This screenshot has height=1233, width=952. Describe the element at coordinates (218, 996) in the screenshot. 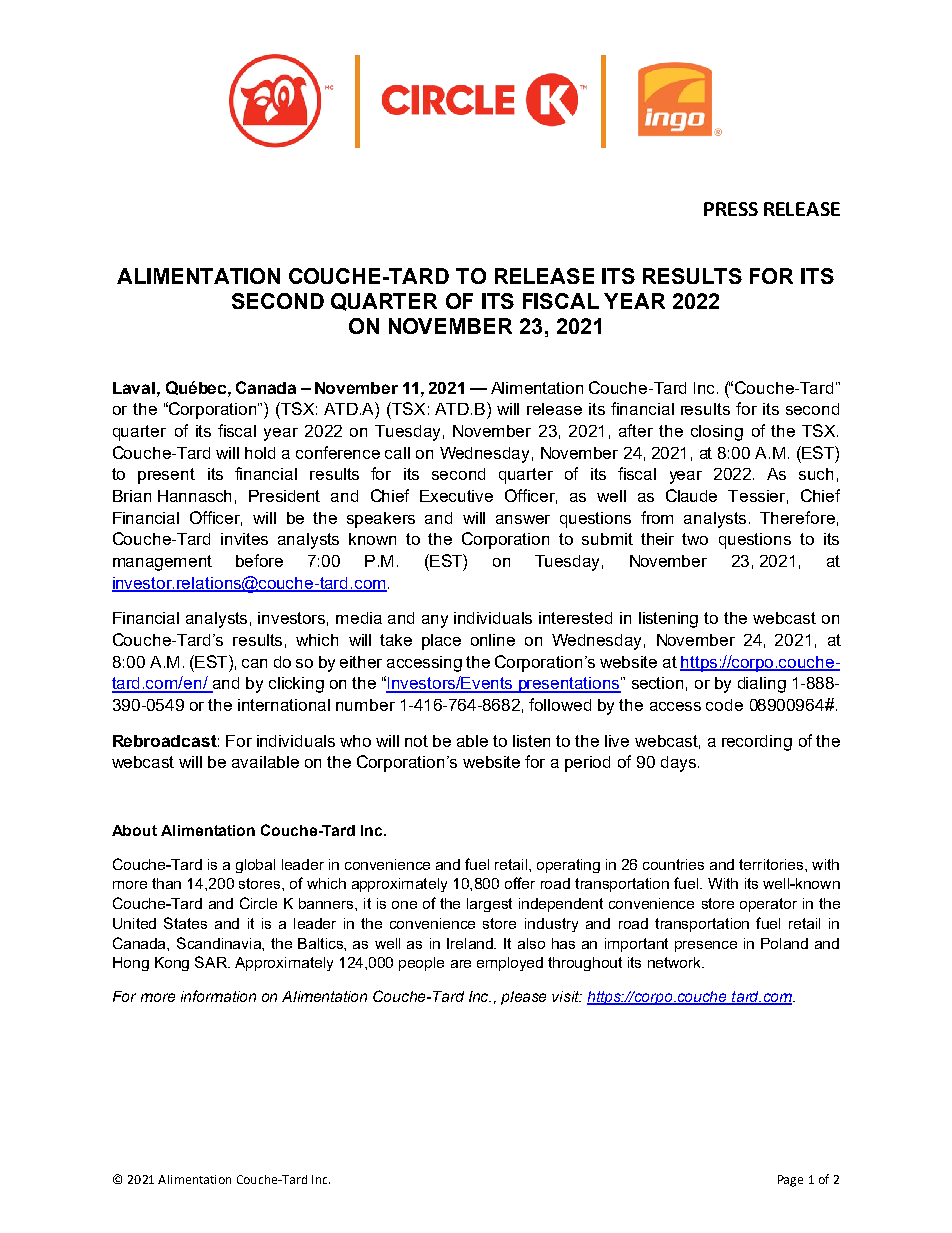

I see `information` at that location.
